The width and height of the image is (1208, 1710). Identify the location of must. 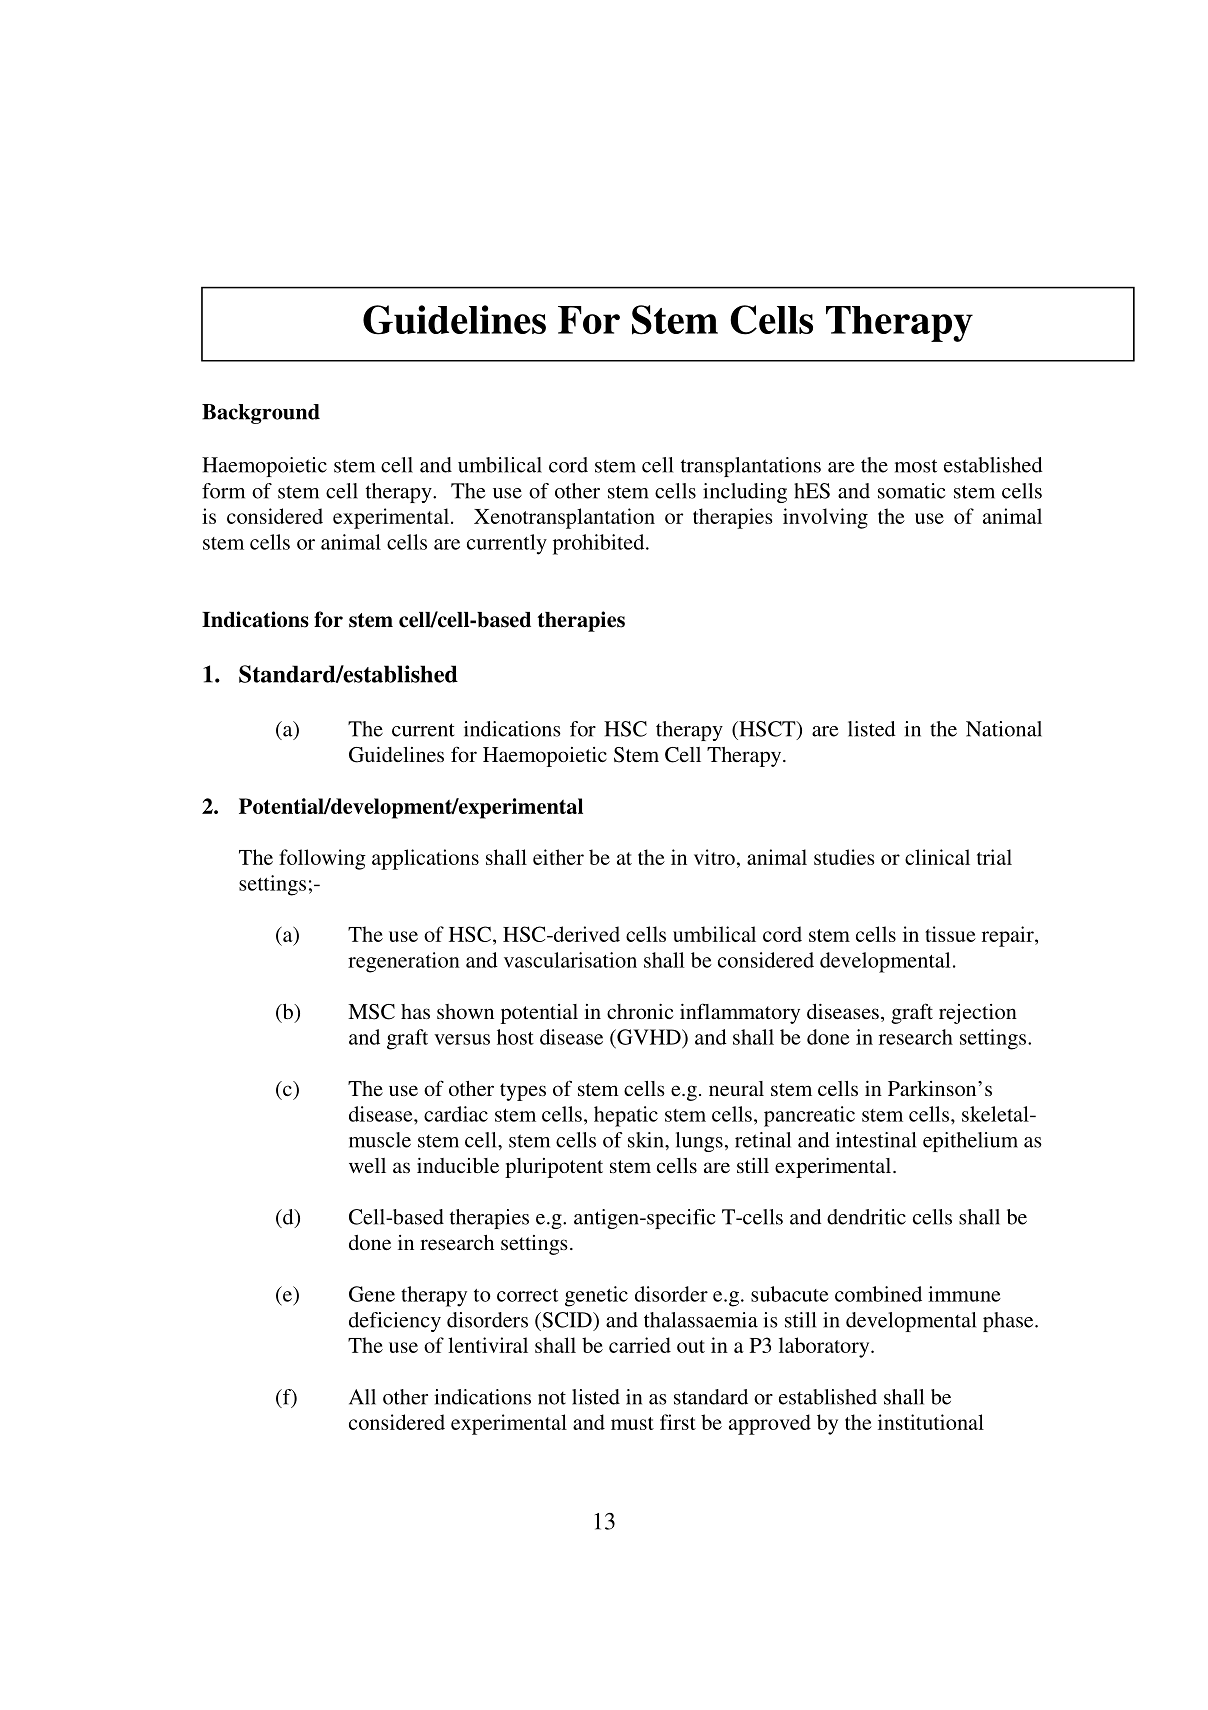
(632, 1423).
